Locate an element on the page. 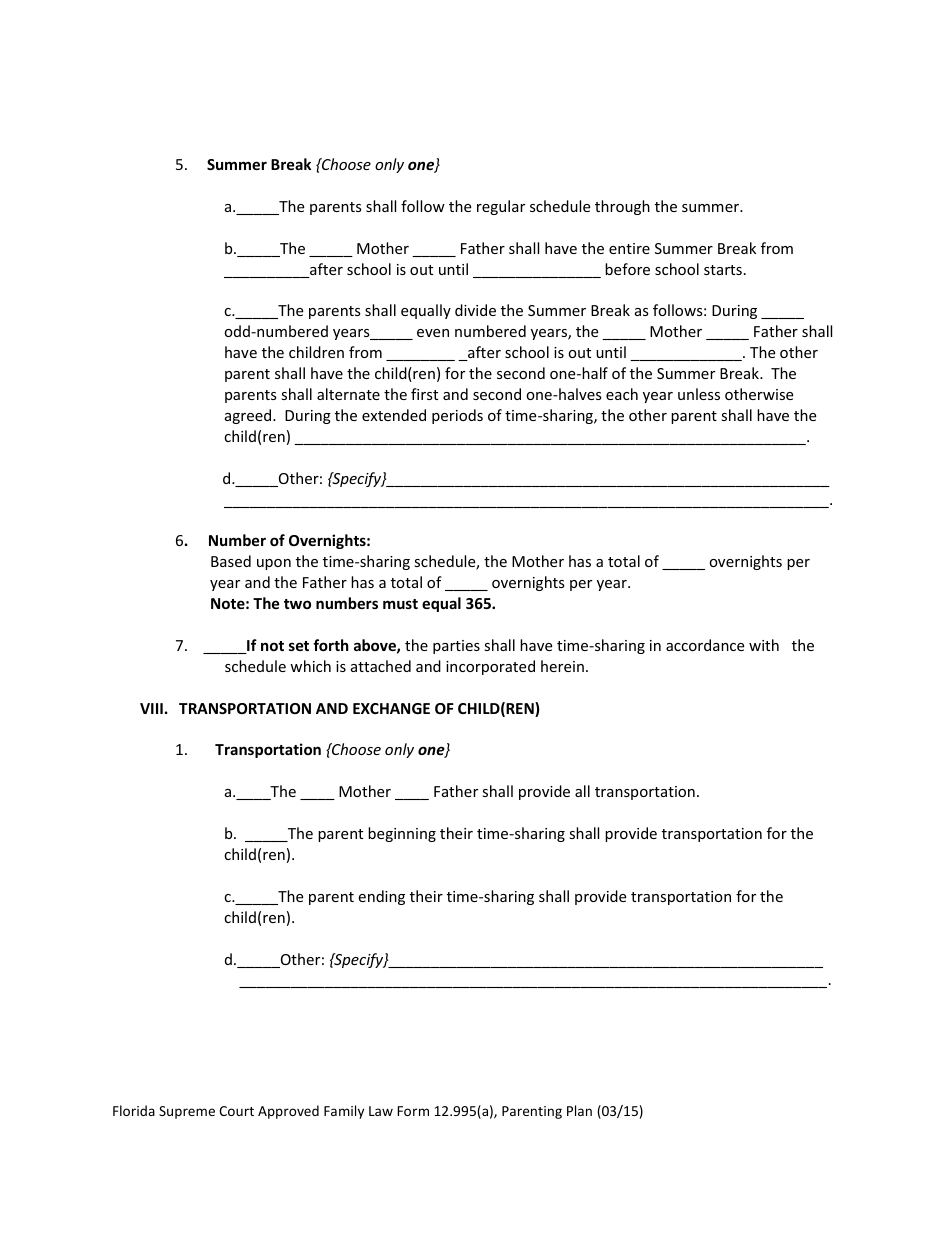 This image has width=952, height=1233. Based is located at coordinates (231, 561).
